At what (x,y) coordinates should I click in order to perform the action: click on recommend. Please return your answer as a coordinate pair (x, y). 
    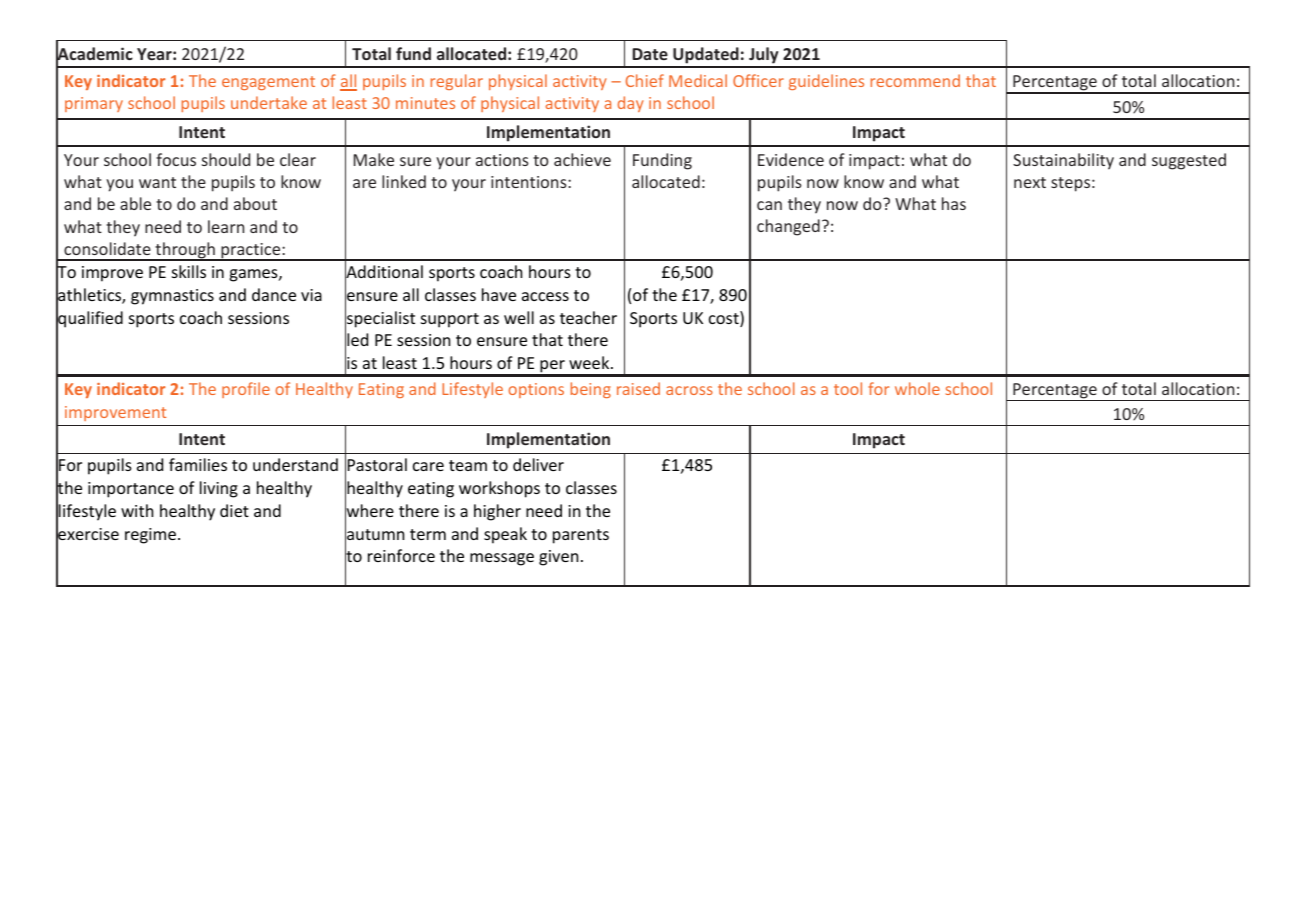
    Looking at the image, I should click on (915, 80).
